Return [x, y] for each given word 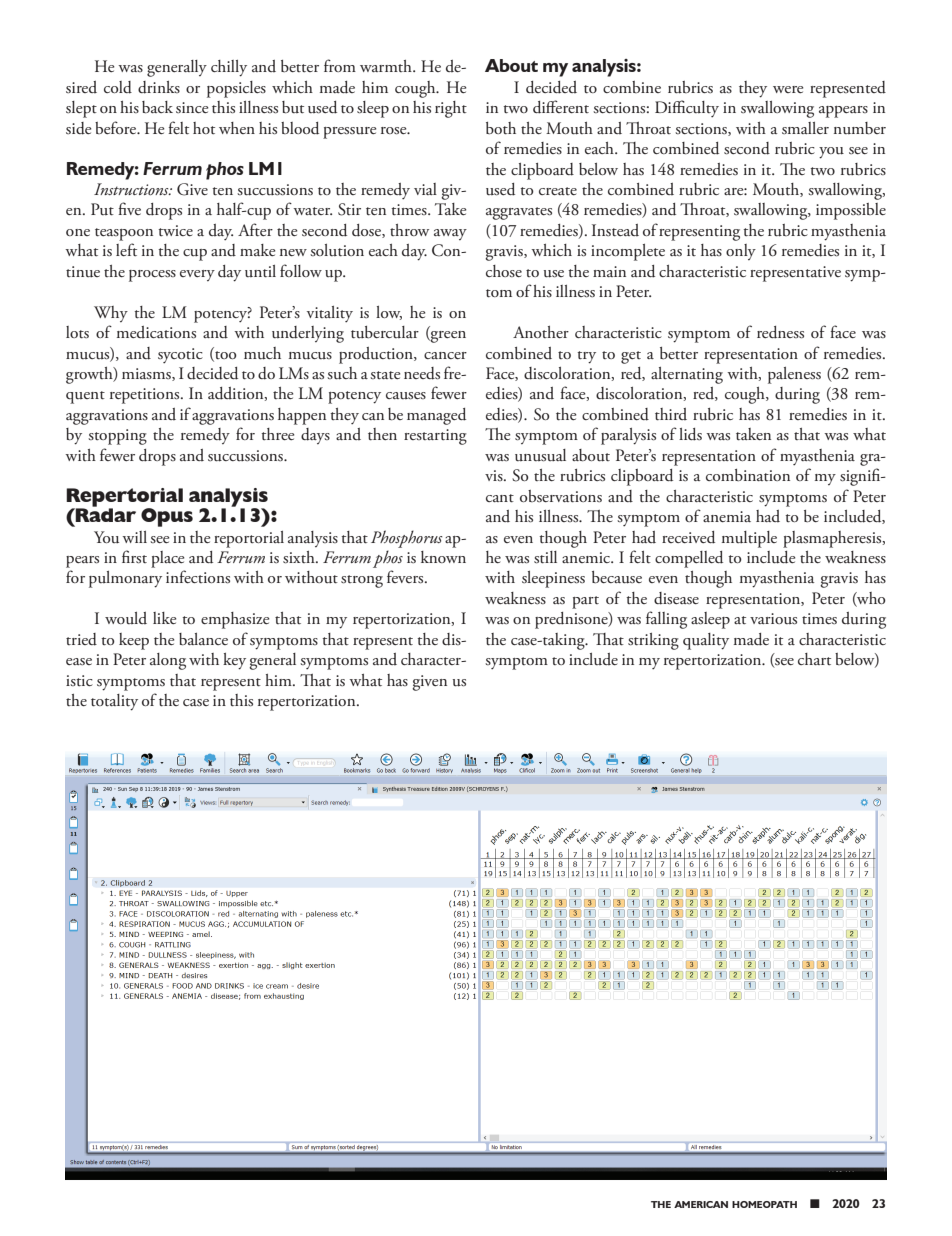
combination [748, 475]
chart [814, 659]
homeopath [764, 1204]
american [701, 1204]
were [788, 89]
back [157, 107]
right [451, 109]
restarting [435, 437]
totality [114, 702]
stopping [117, 437]
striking [653, 641]
